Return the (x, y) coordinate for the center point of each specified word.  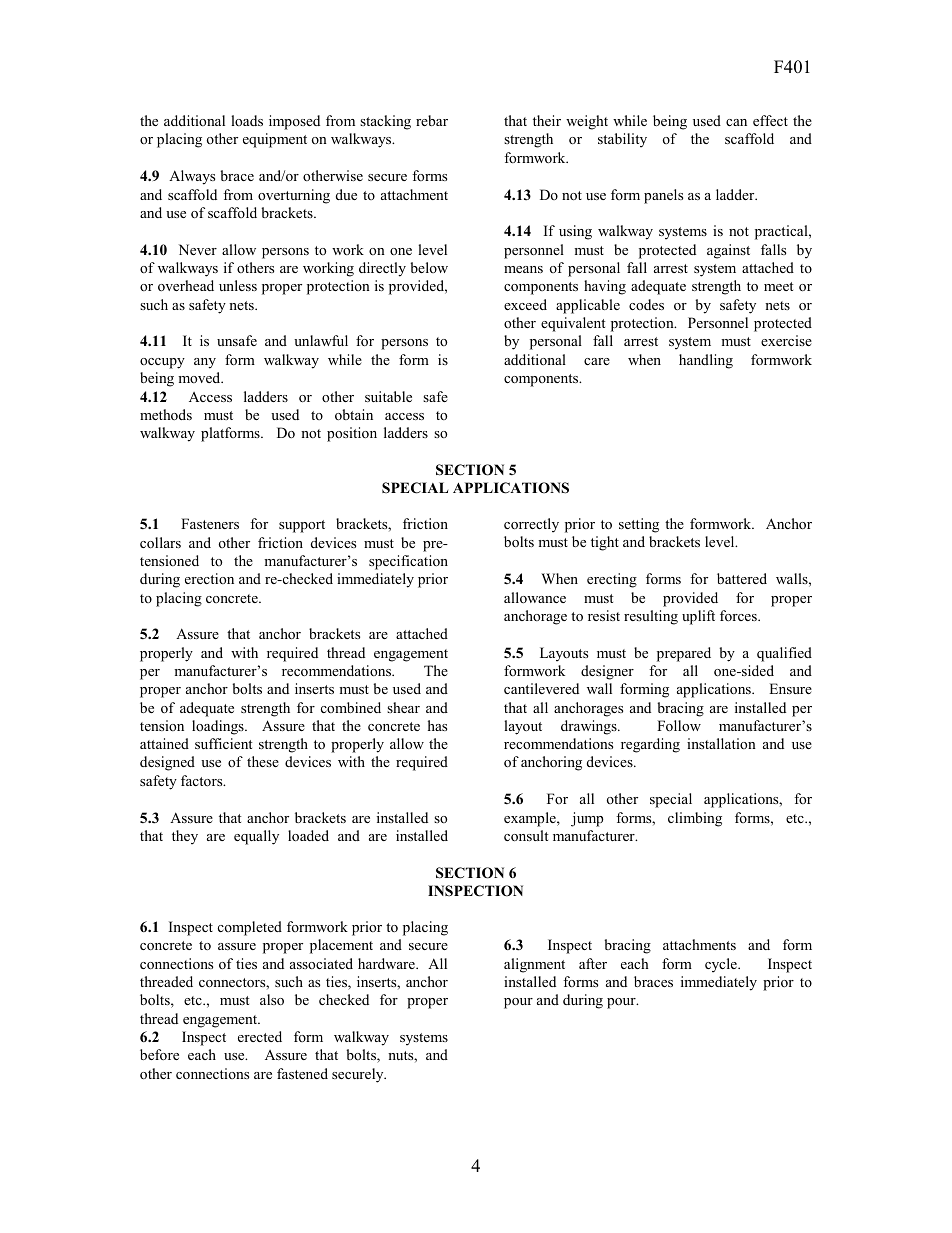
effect (770, 120)
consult (526, 835)
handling (706, 361)
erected (260, 1036)
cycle (722, 965)
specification (408, 562)
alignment (534, 965)
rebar (432, 120)
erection (209, 578)
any (205, 363)
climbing (695, 819)
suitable (388, 396)
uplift (698, 617)
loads (247, 120)
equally (256, 837)
